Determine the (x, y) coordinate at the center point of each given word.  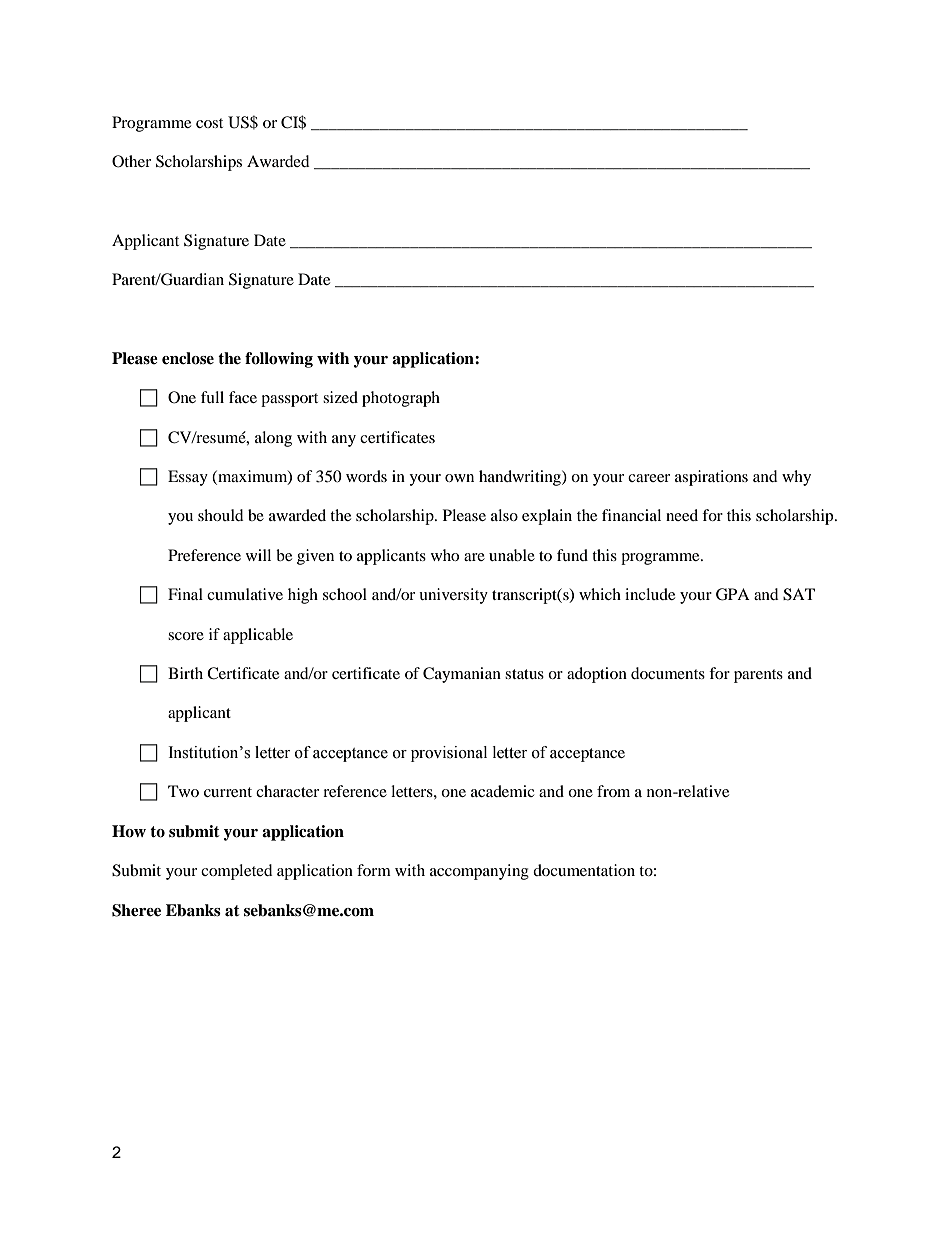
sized (340, 397)
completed (237, 872)
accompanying (479, 872)
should (221, 515)
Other (131, 161)
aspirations (711, 478)
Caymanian (462, 675)
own (459, 478)
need (682, 515)
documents (668, 673)
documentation (584, 870)
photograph (401, 399)
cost (209, 123)
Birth (185, 673)
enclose (188, 358)
